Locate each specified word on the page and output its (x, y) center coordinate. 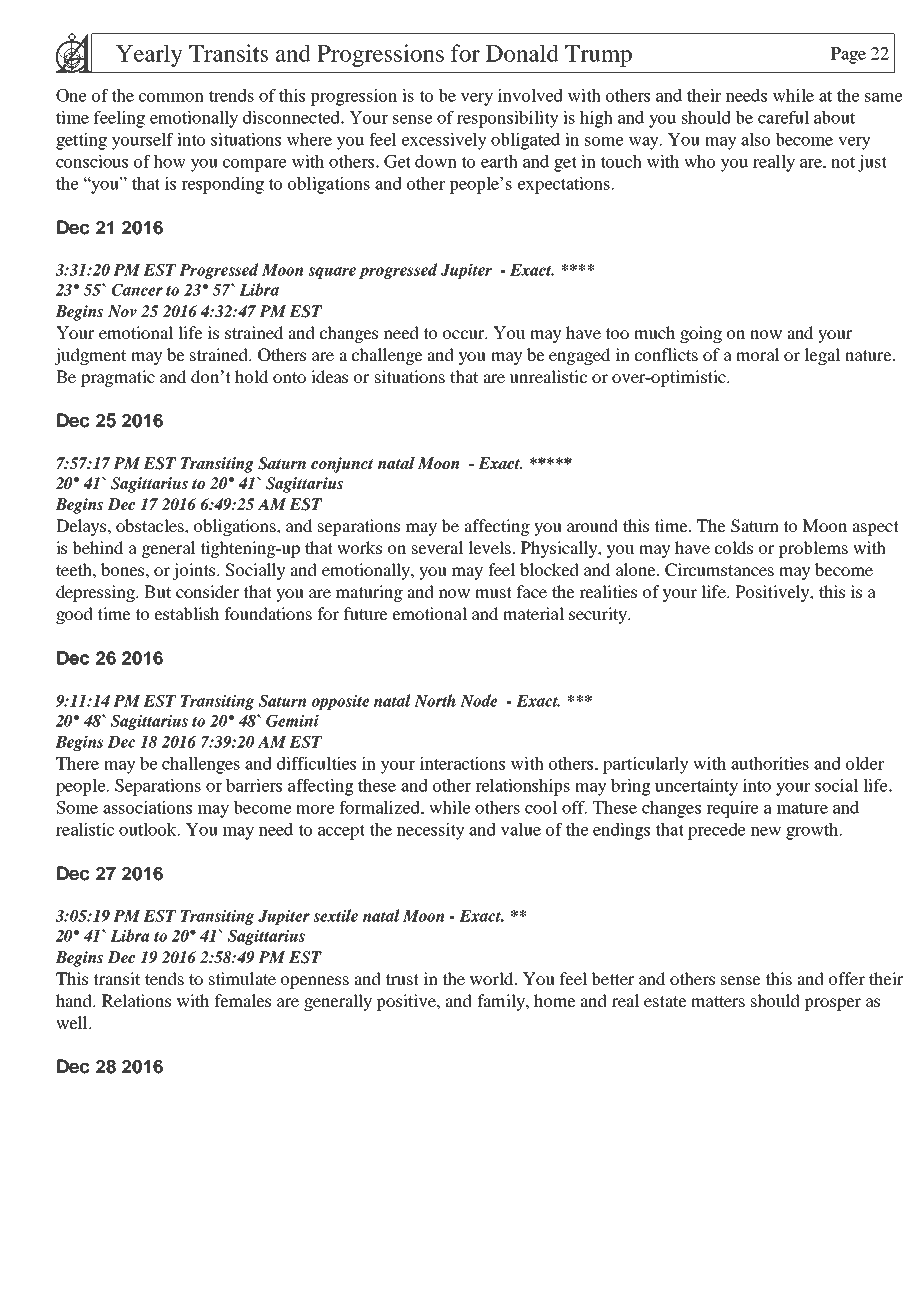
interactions (462, 763)
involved (530, 95)
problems (813, 549)
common (171, 97)
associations (147, 807)
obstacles (151, 525)
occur (465, 334)
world (493, 978)
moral (758, 354)
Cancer (137, 289)
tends (164, 978)
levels (490, 547)
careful (783, 117)
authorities (770, 763)
